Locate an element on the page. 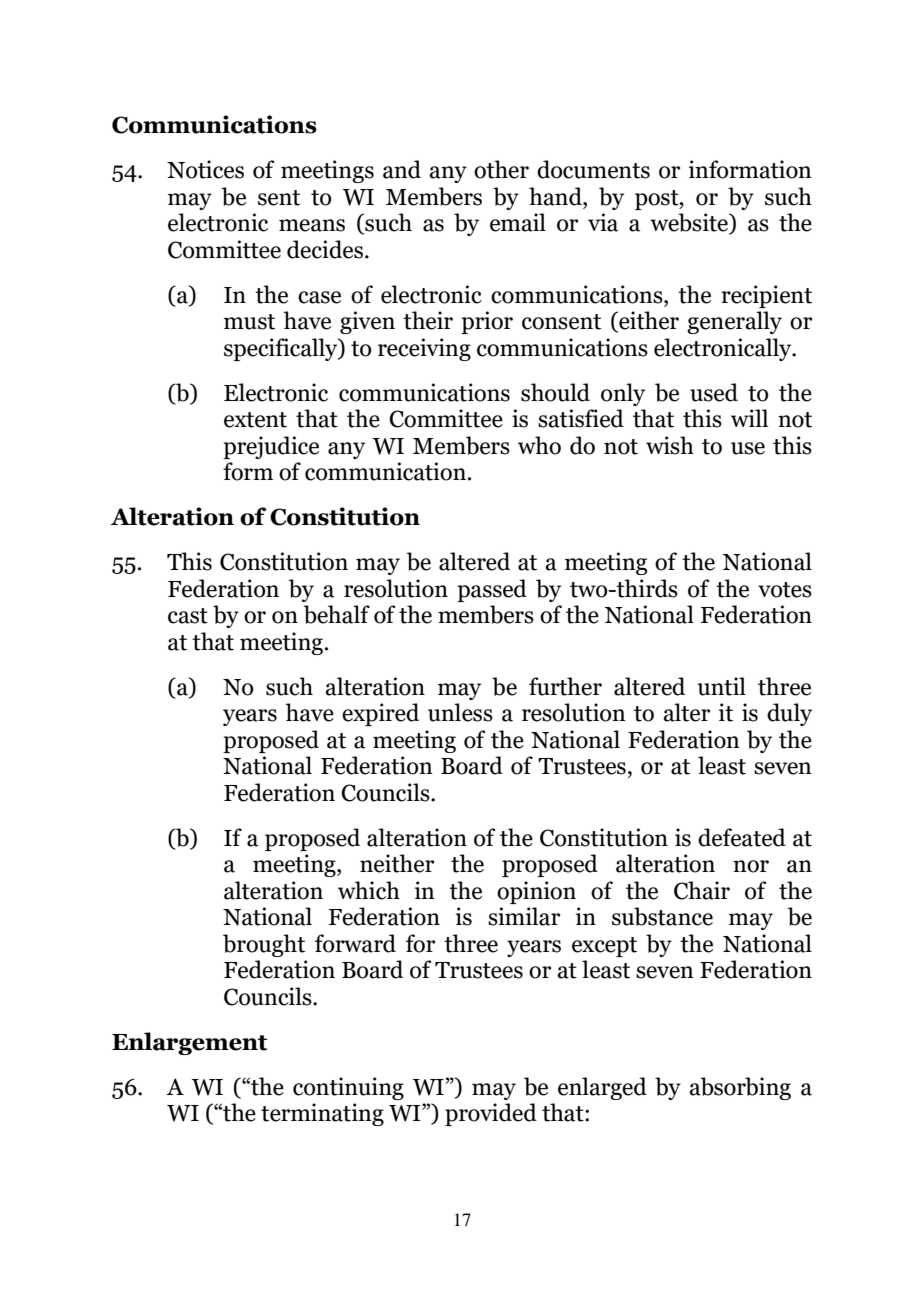 The image size is (924, 1307). website is located at coordinates (690, 223).
